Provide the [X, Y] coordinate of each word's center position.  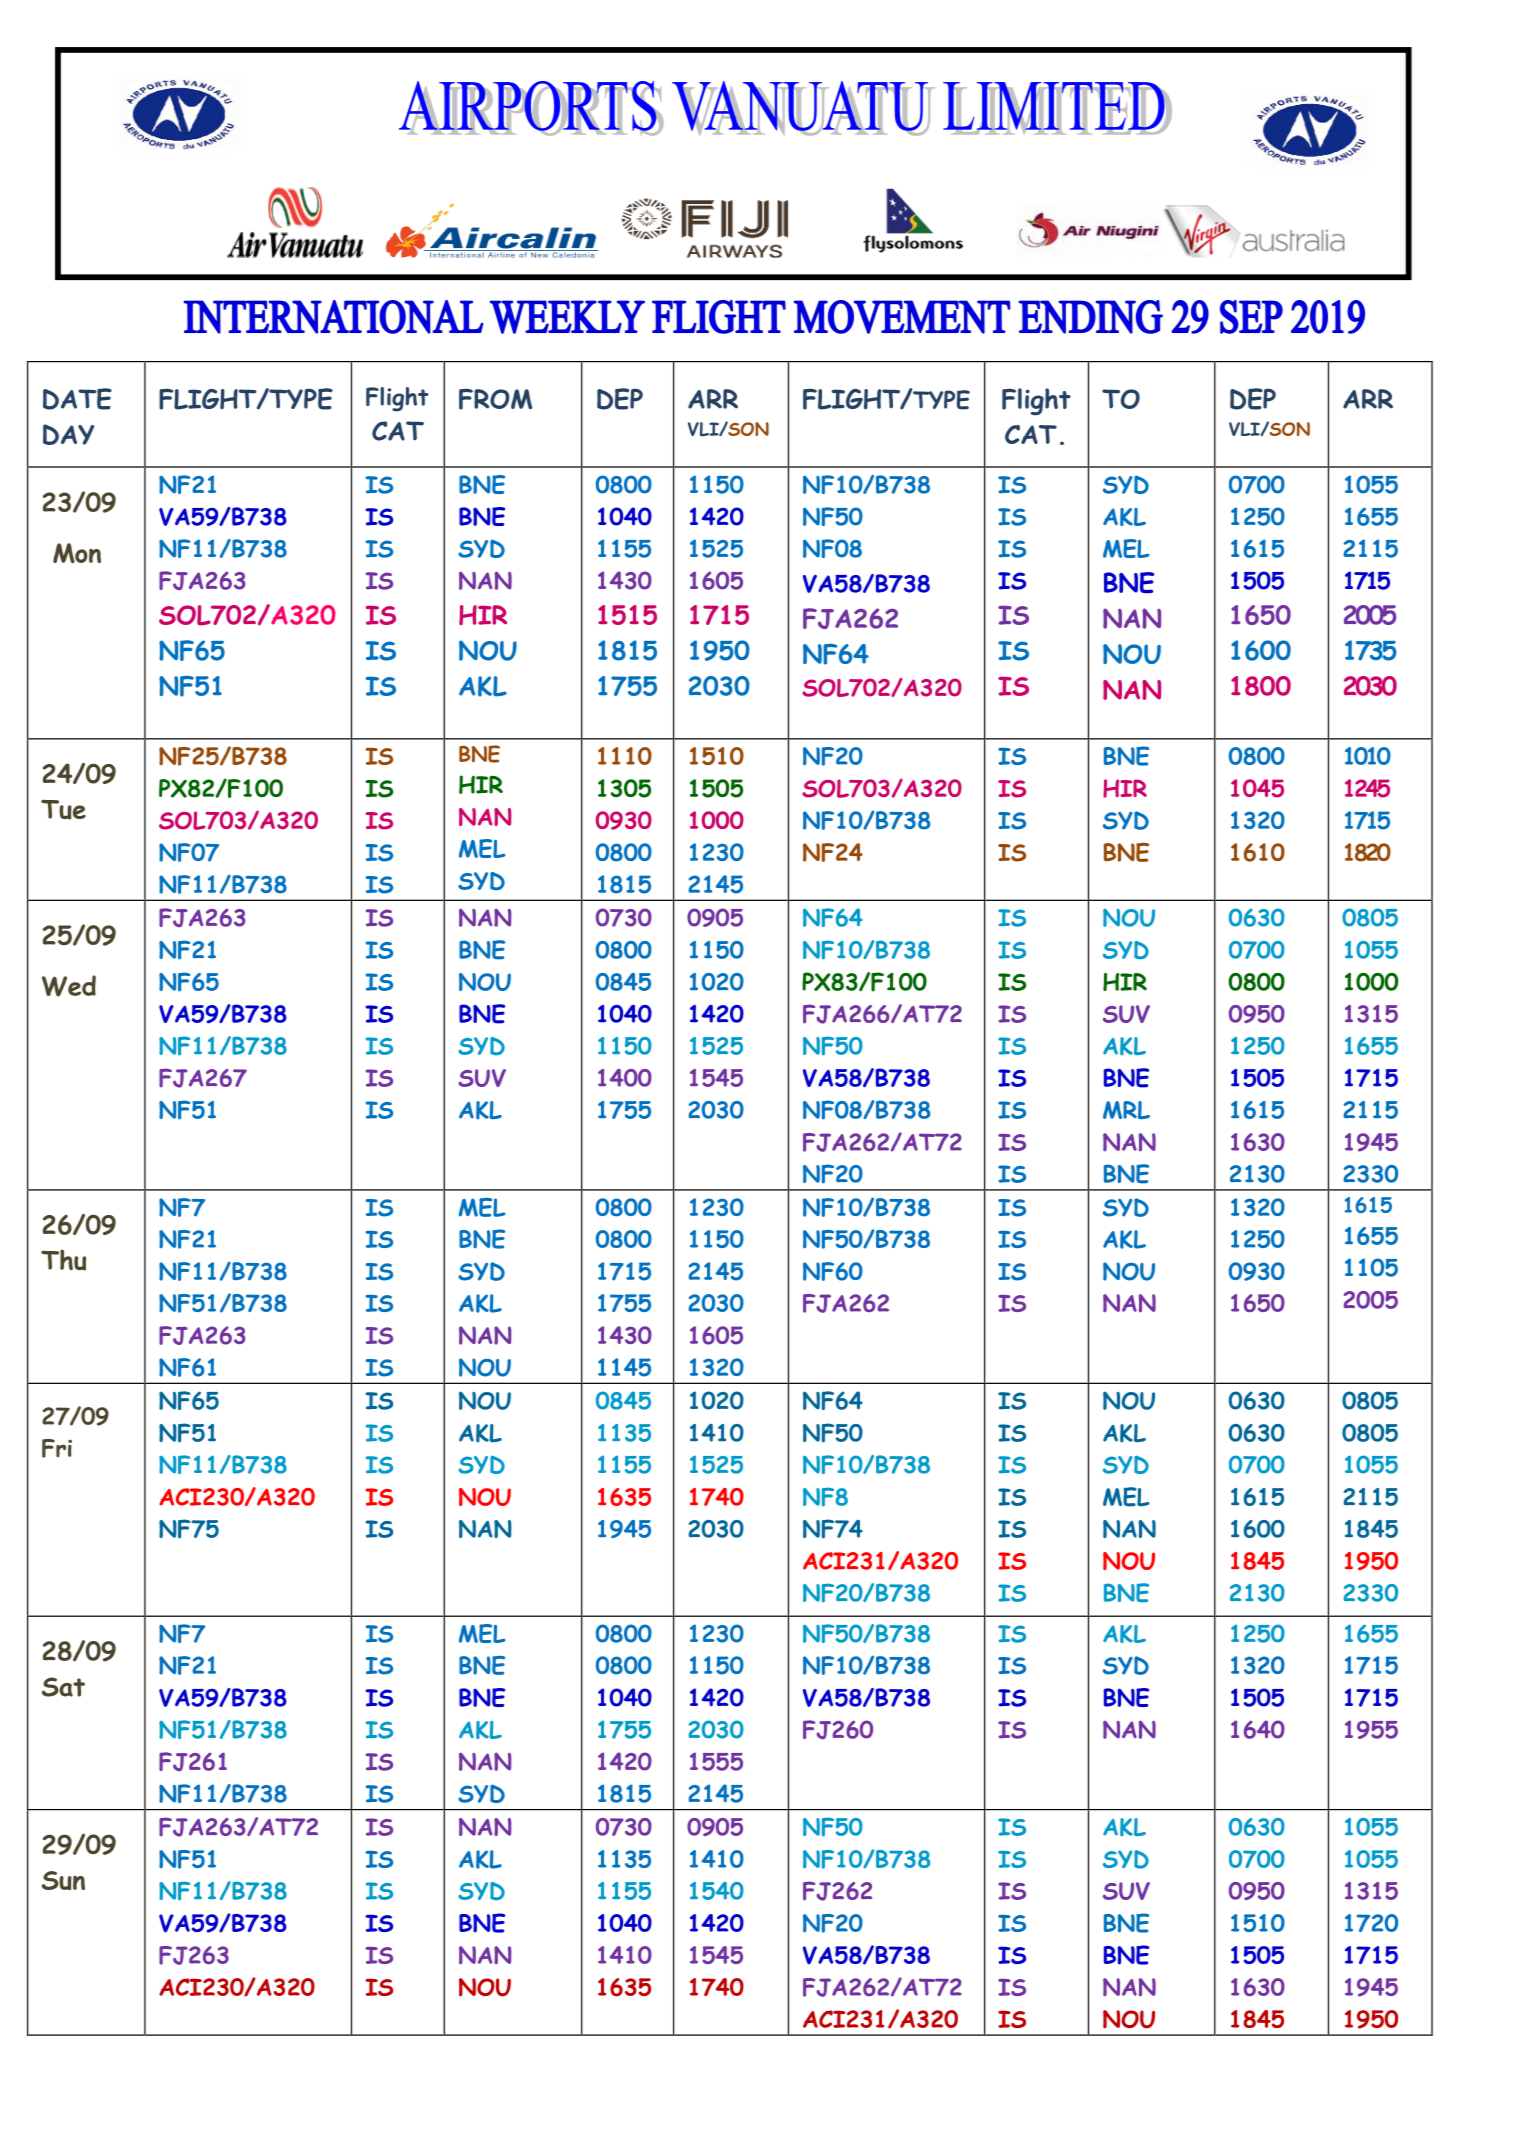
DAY [68, 434]
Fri [57, 1448]
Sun [63, 1880]
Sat [63, 1687]
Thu [63, 1260]
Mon [77, 553]
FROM [495, 399]
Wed [69, 986]
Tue [63, 809]
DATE [77, 399]
